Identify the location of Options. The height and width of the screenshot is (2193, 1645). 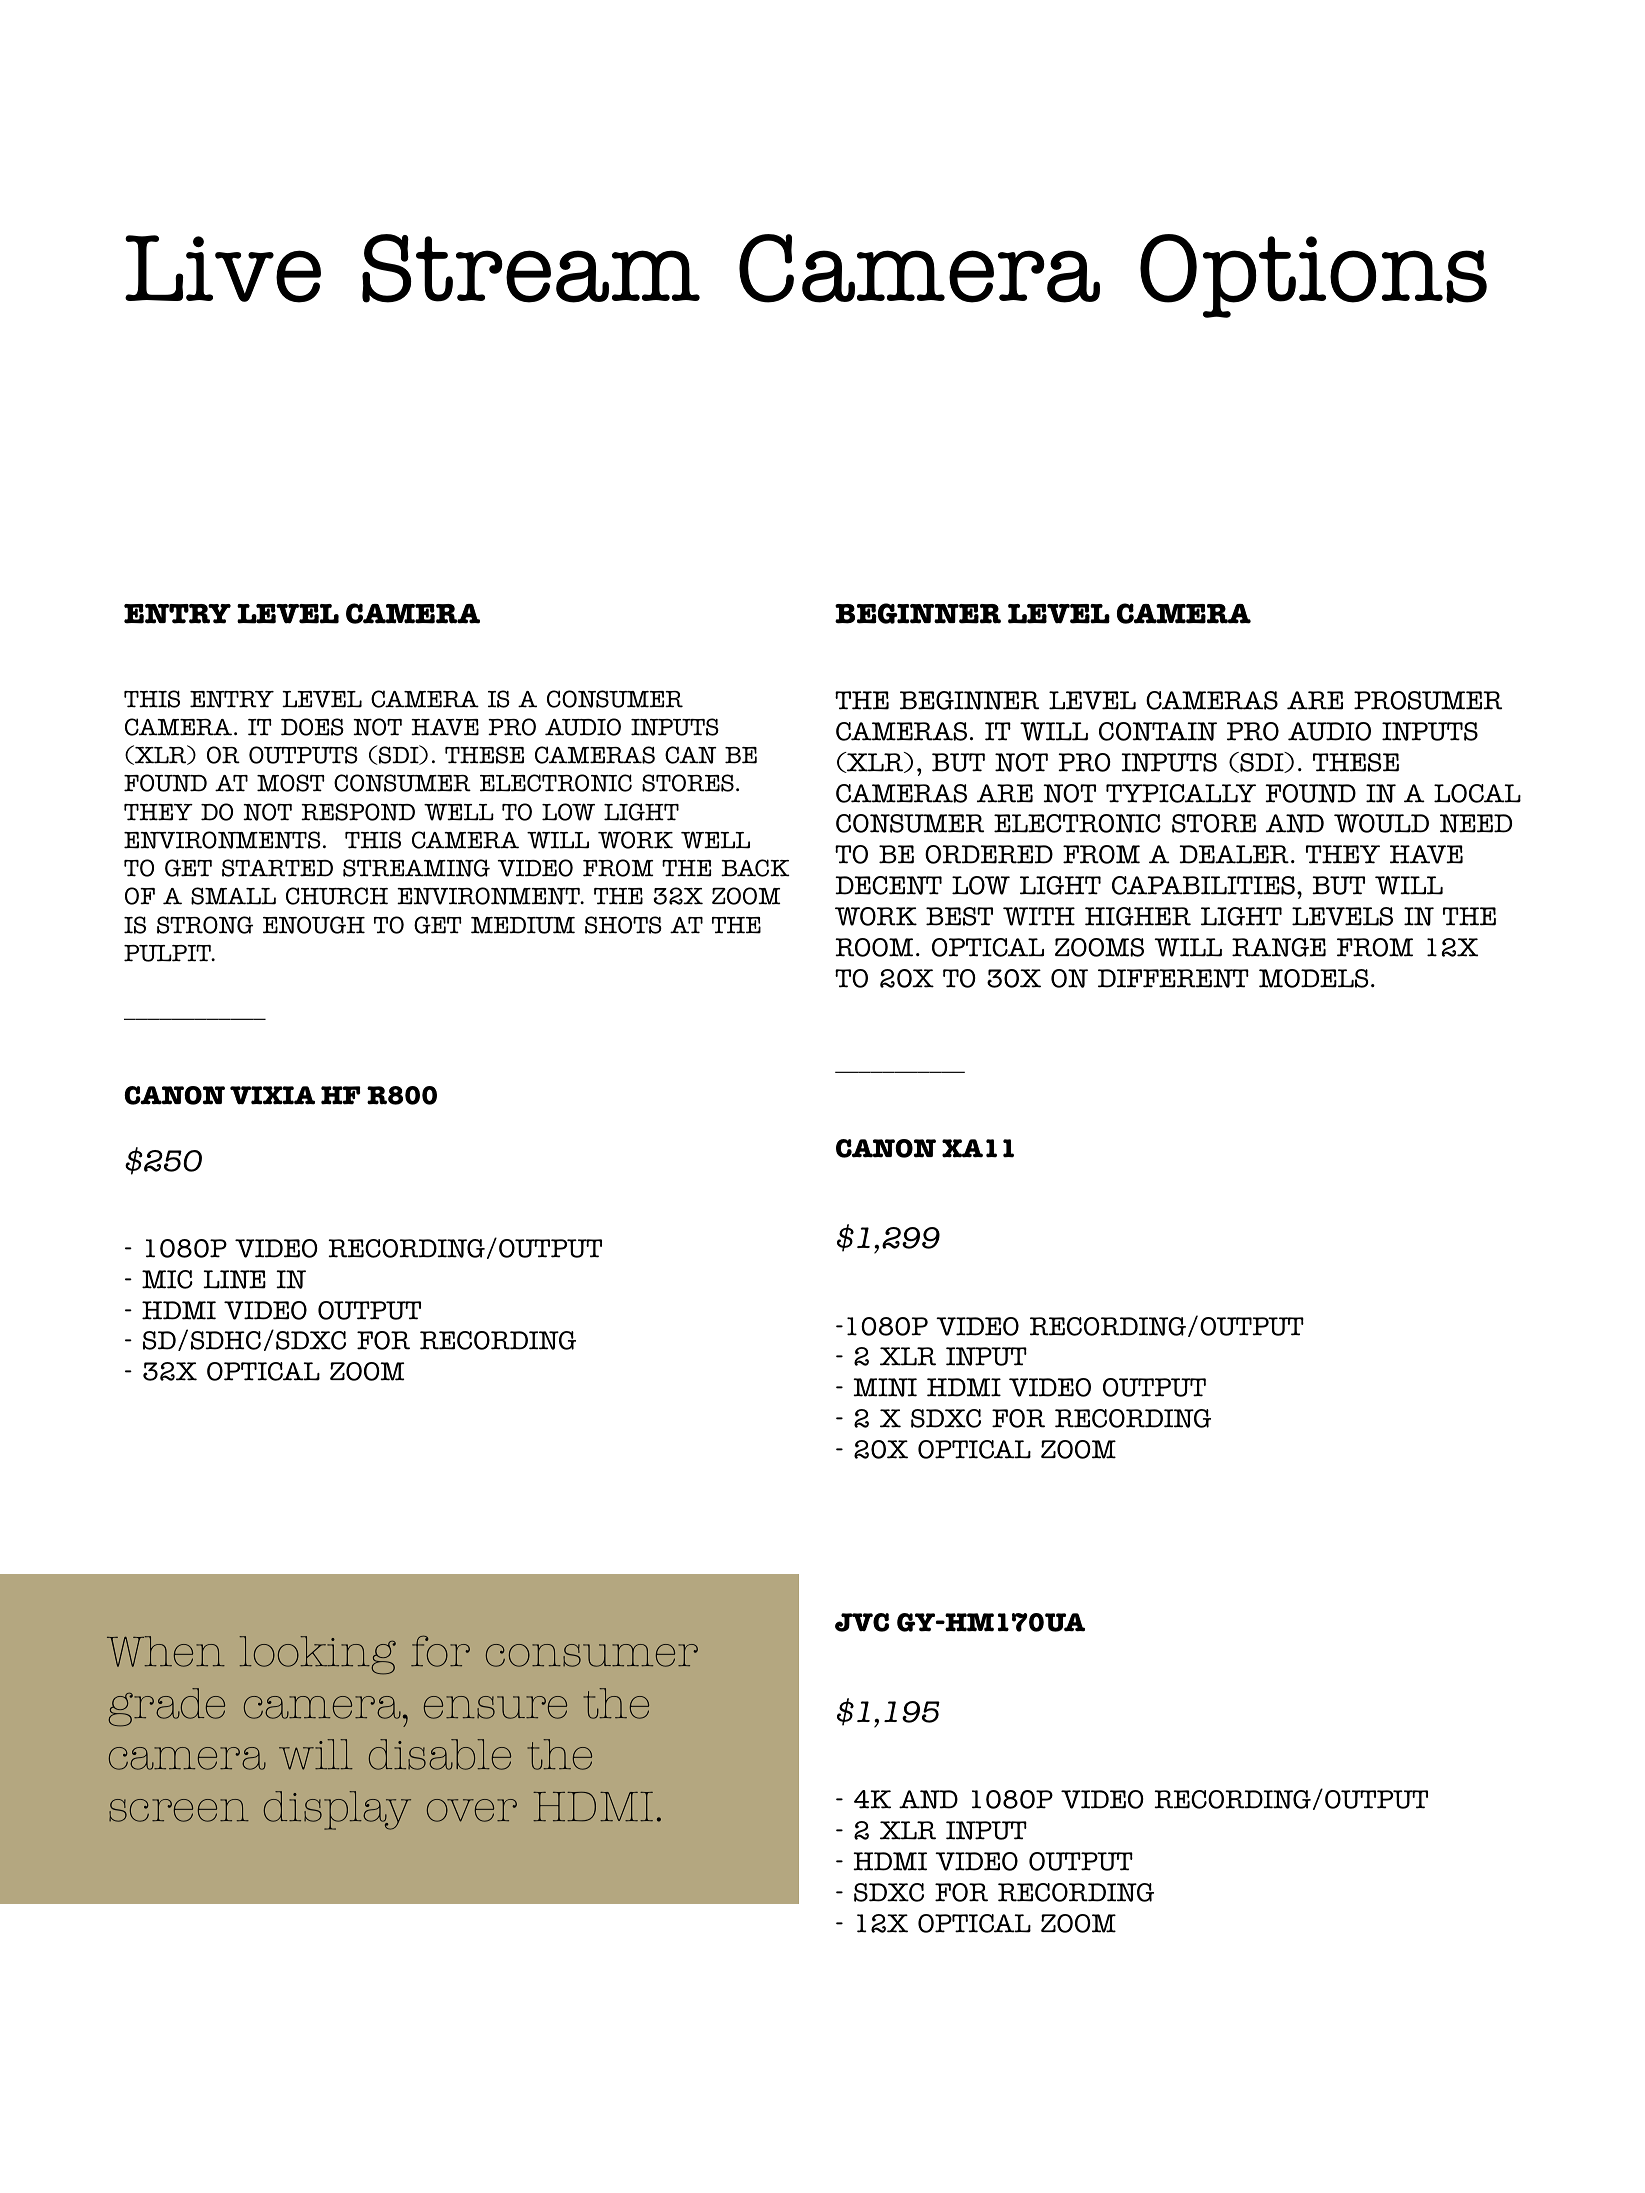
(1313, 276).
